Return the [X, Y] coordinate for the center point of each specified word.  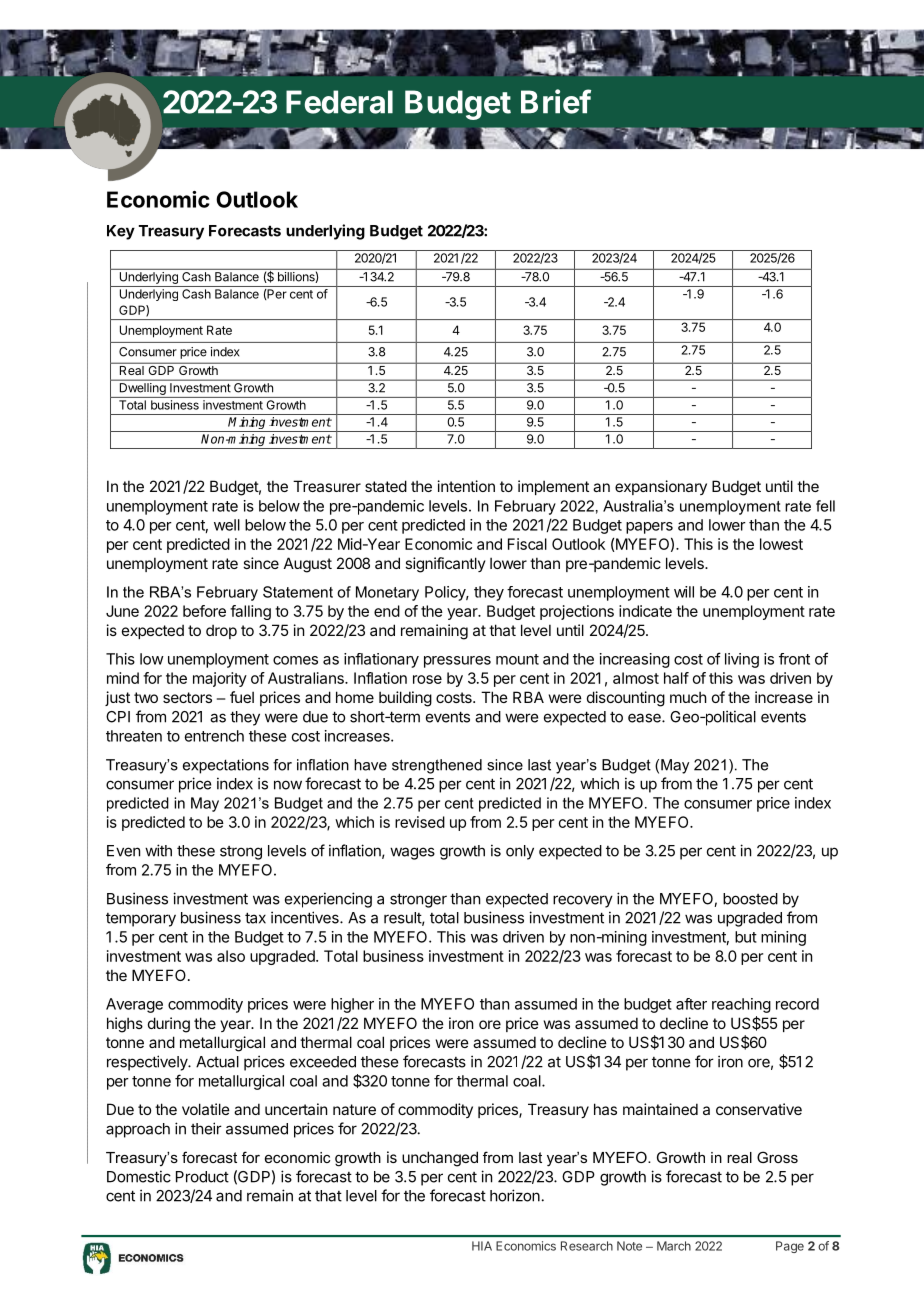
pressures [457, 662]
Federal [339, 102]
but [746, 937]
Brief [556, 101]
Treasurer [327, 486]
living [742, 660]
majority [220, 679]
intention [466, 486]
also [231, 956]
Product [202, 1177]
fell [825, 506]
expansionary [661, 487]
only [520, 852]
